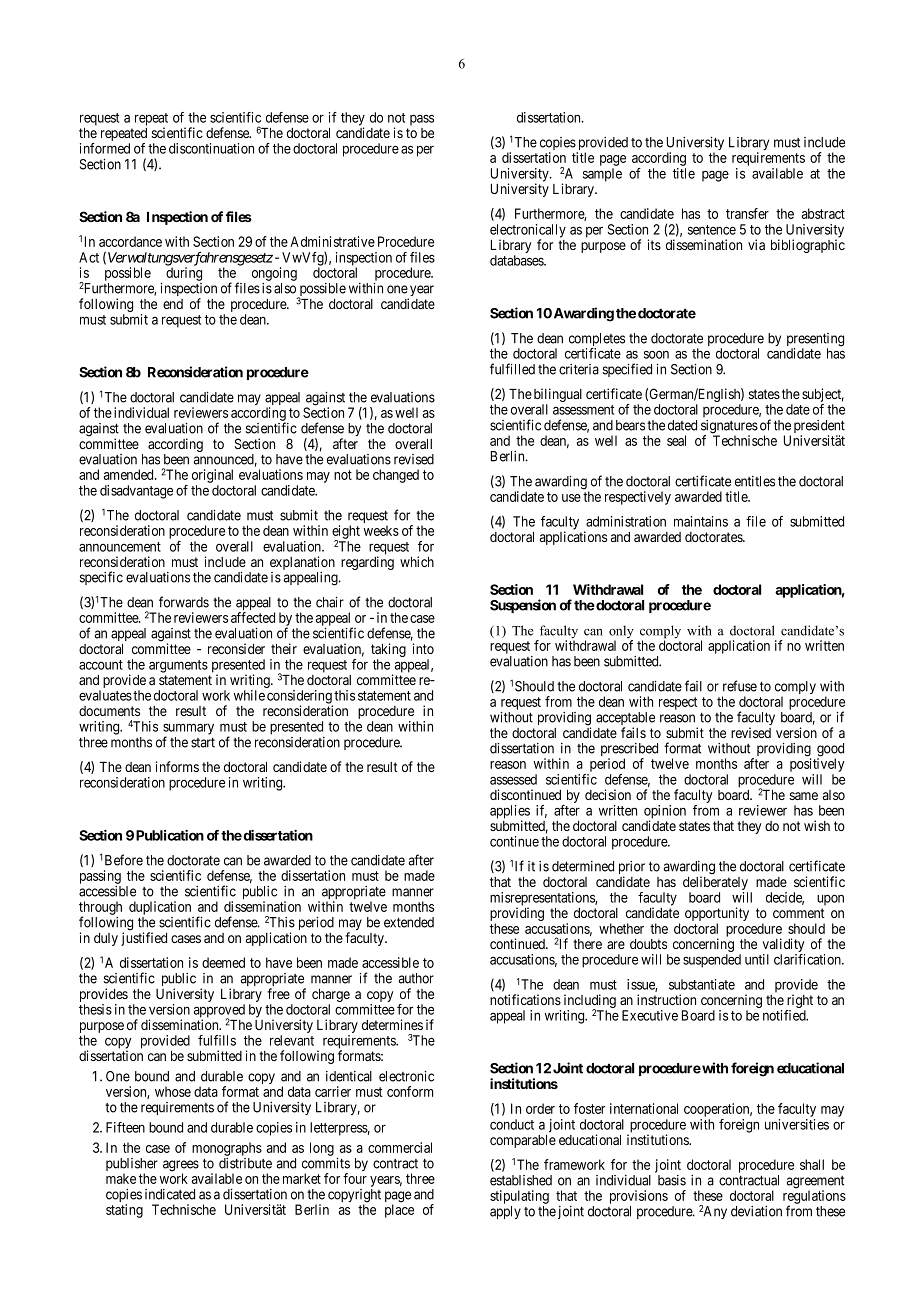 The height and width of the screenshot is (1308, 924). What do you see at coordinates (416, 978) in the screenshot?
I see `author` at bounding box center [416, 978].
